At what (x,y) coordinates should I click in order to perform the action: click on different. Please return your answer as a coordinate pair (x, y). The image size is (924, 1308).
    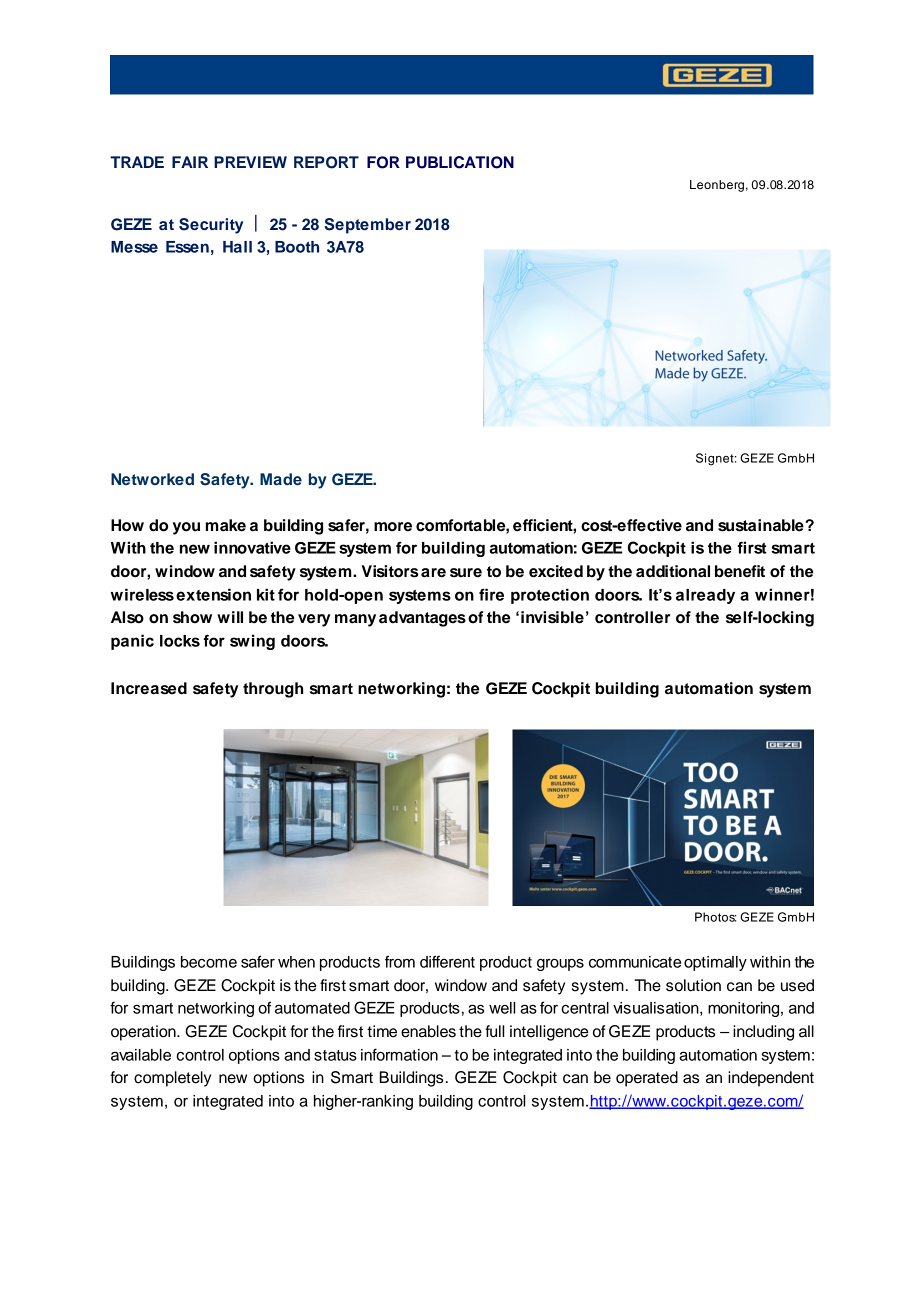
    Looking at the image, I should click on (447, 961).
